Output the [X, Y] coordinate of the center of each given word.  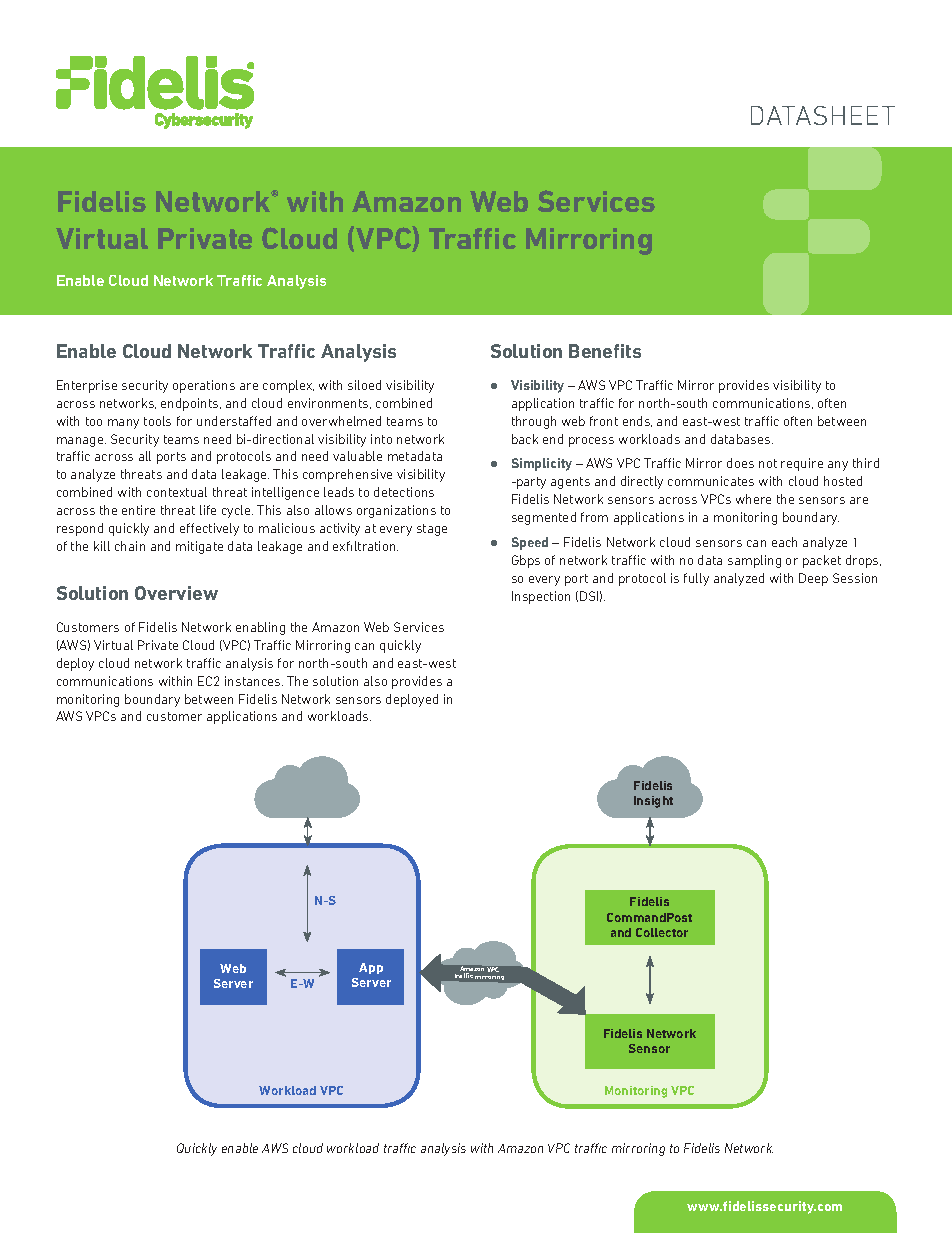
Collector [662, 932]
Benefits [605, 351]
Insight [653, 802]
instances [254, 681]
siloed [364, 385]
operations [204, 386]
